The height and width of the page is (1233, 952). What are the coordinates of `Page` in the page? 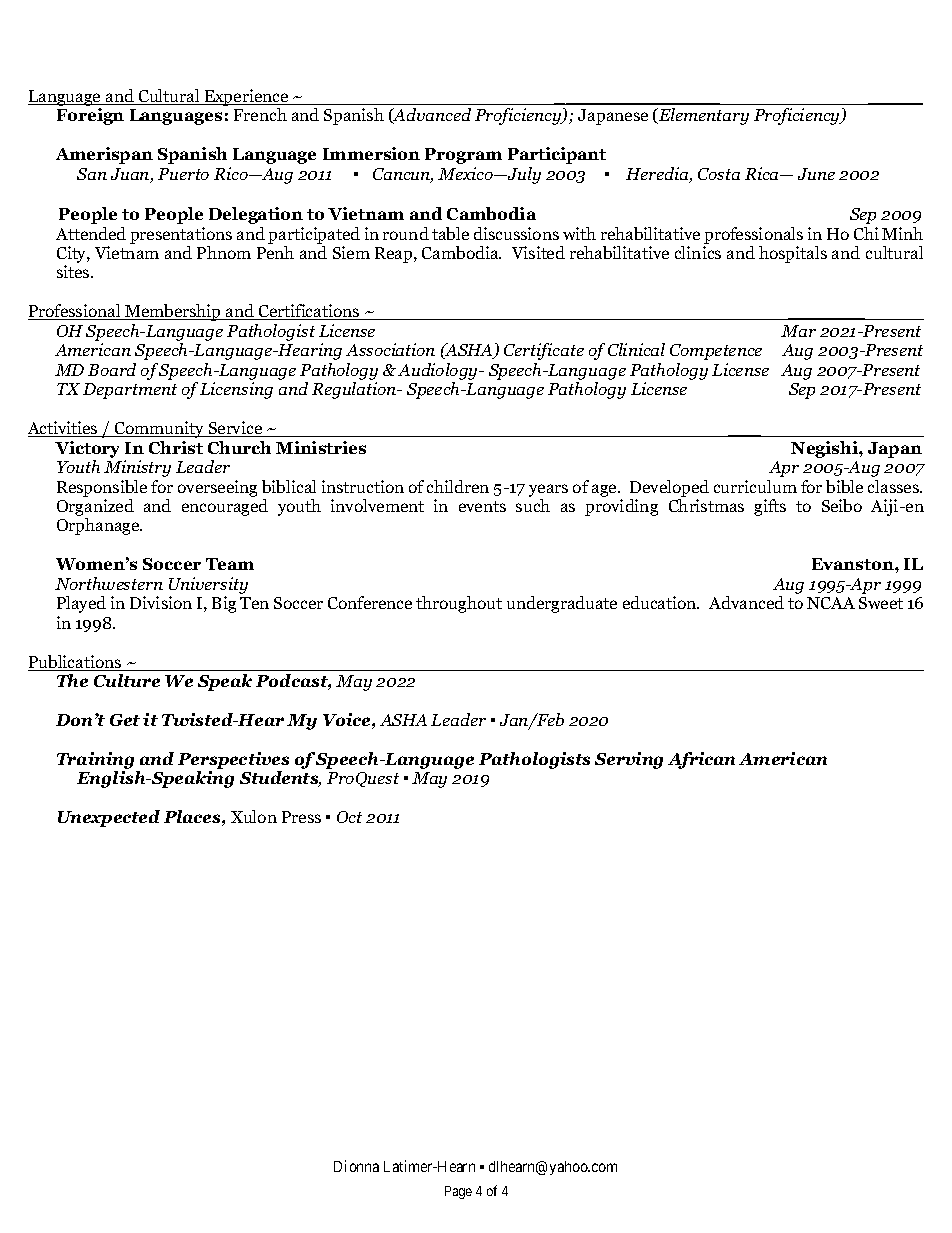 It's located at (458, 1192).
